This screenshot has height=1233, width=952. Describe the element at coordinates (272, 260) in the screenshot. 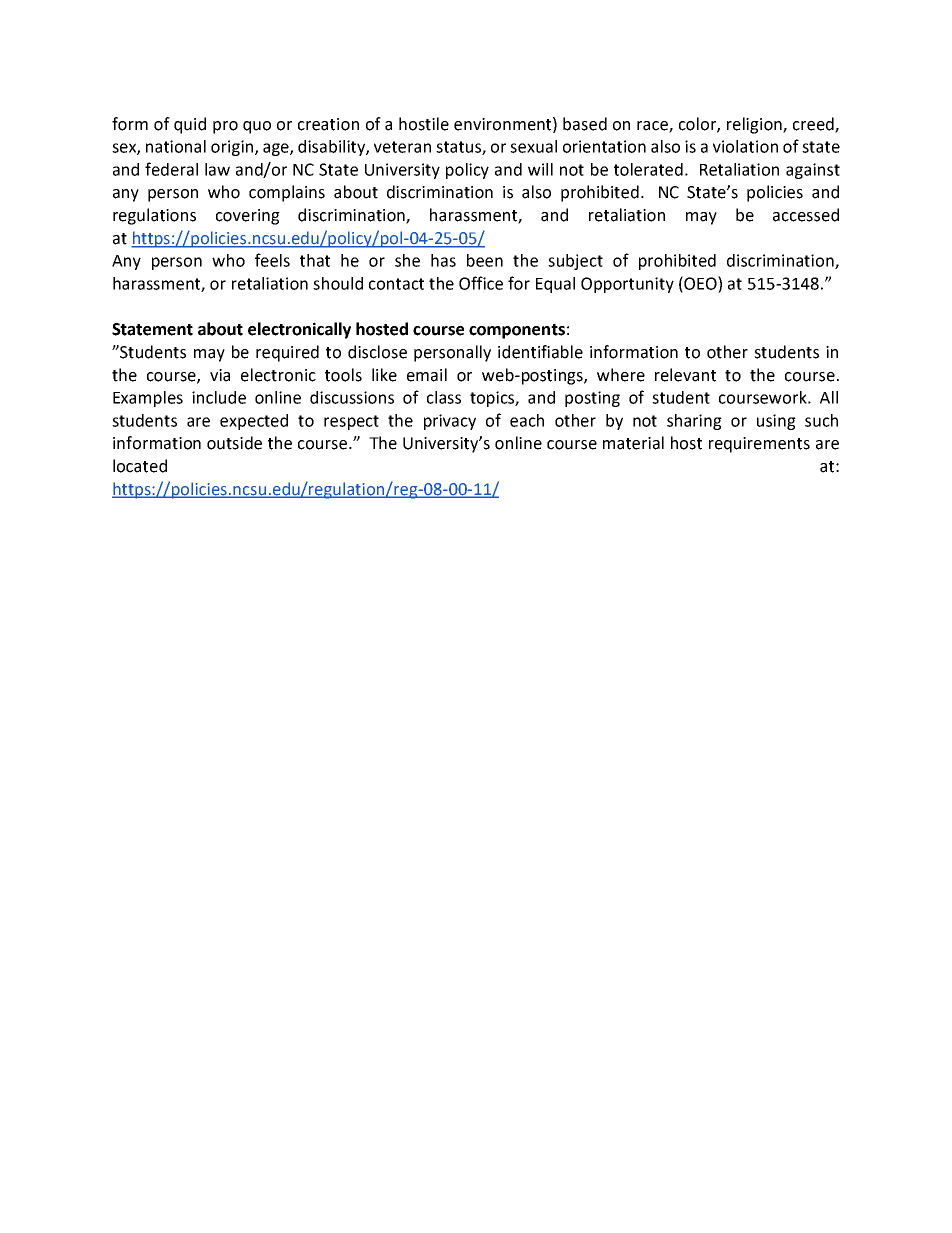

I see `feels` at that location.
